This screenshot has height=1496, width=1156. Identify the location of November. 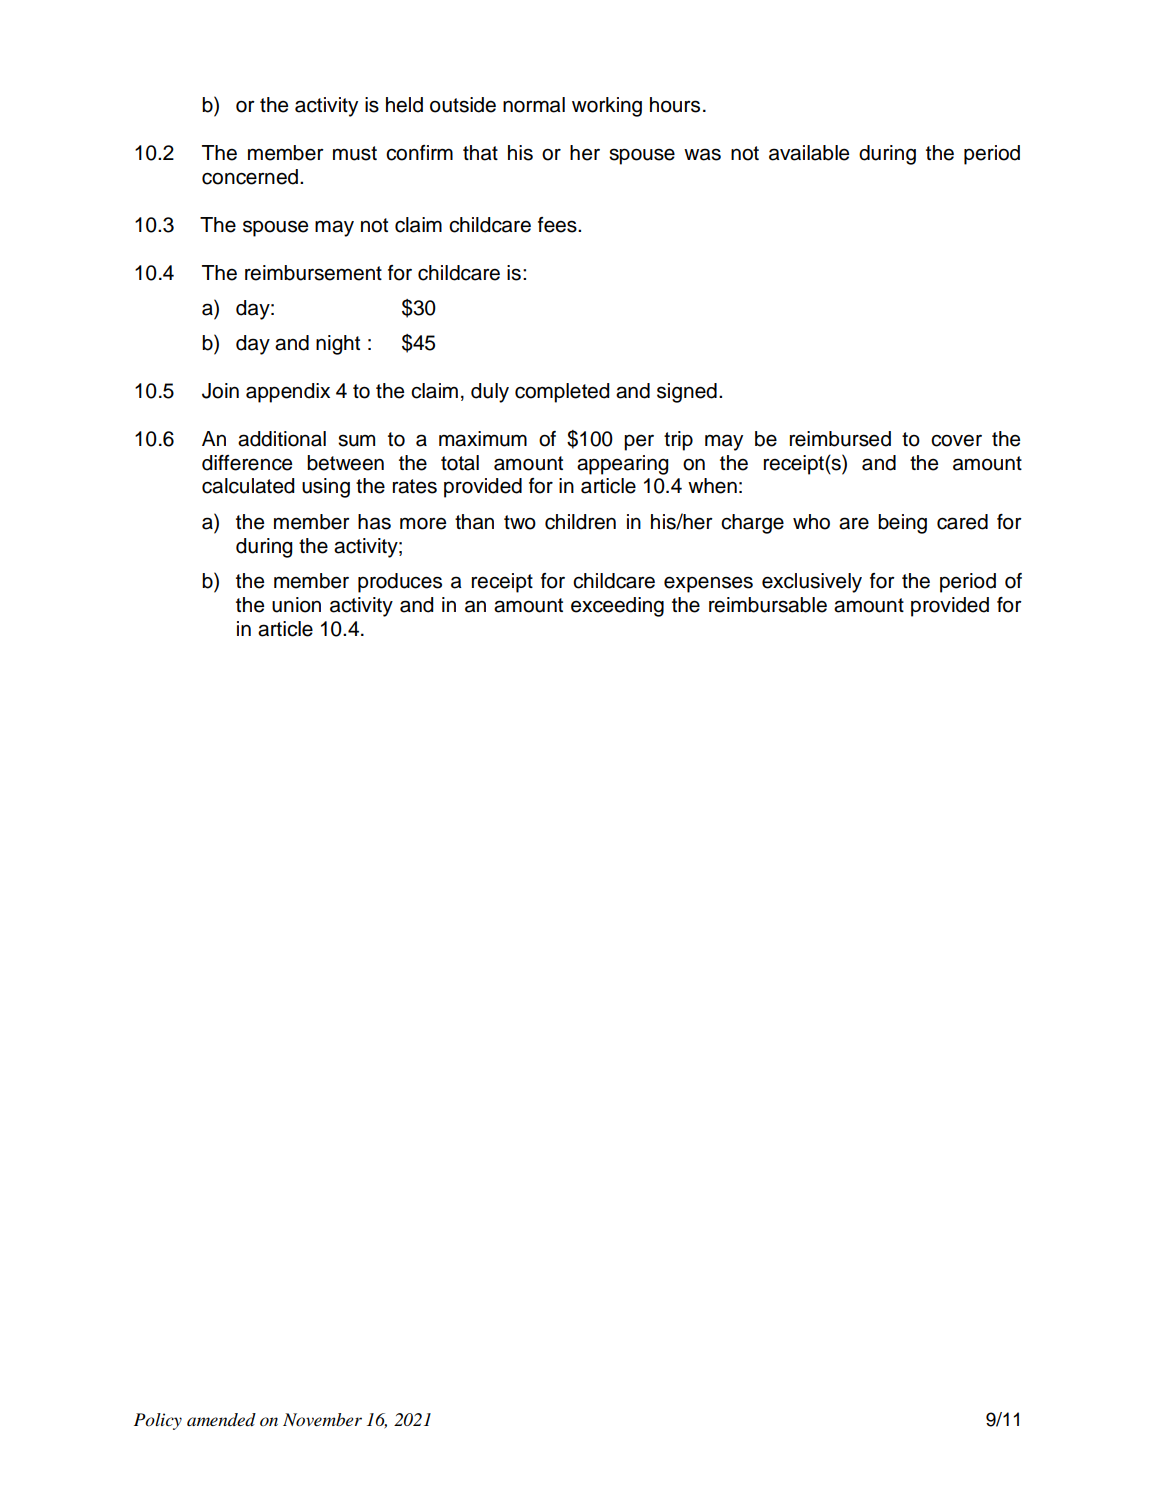
(322, 1420).
